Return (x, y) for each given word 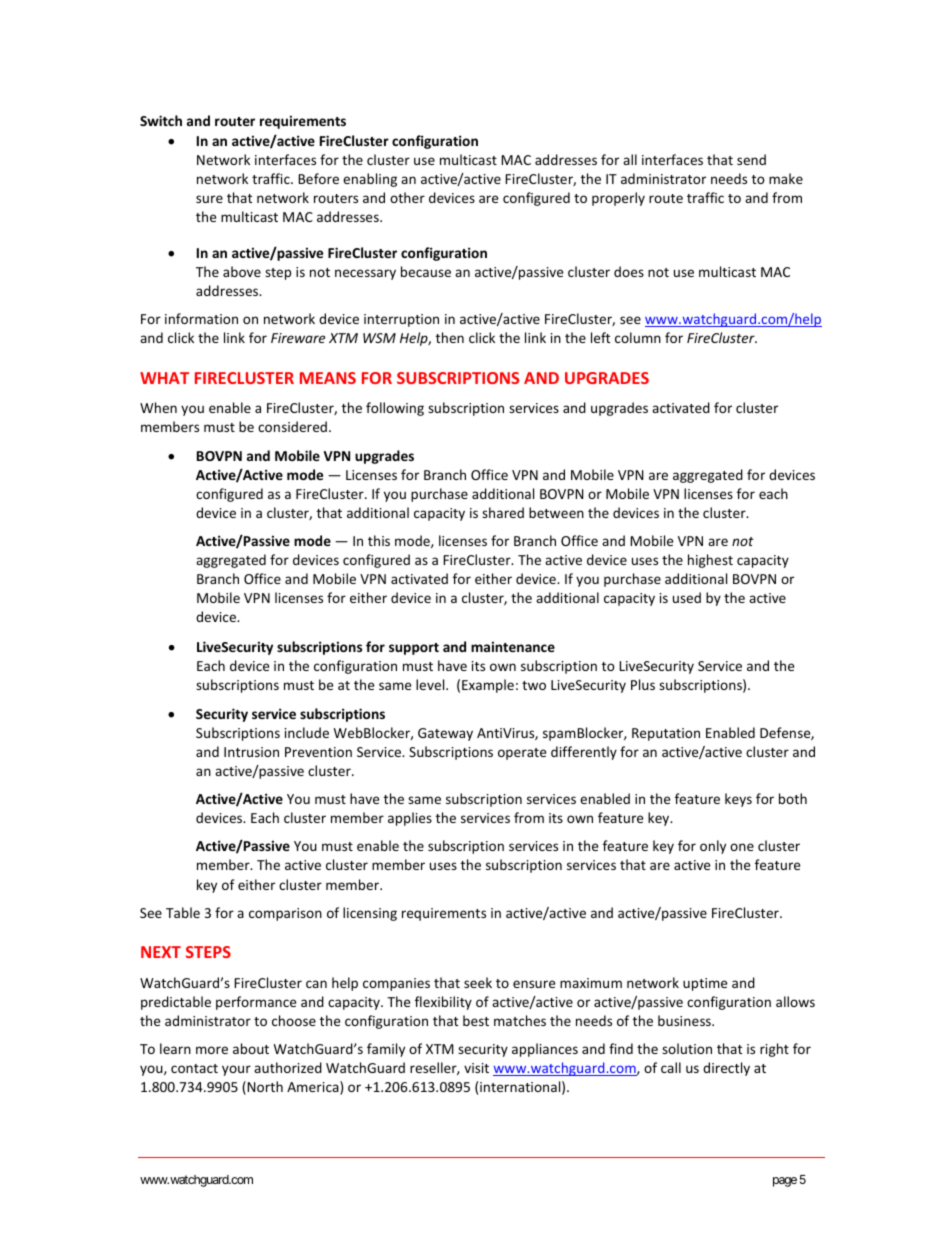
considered (292, 426)
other (407, 197)
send (751, 159)
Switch (161, 120)
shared (503, 512)
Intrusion (251, 752)
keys (738, 800)
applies (410, 819)
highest (710, 561)
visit (476, 1068)
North (264, 1088)
